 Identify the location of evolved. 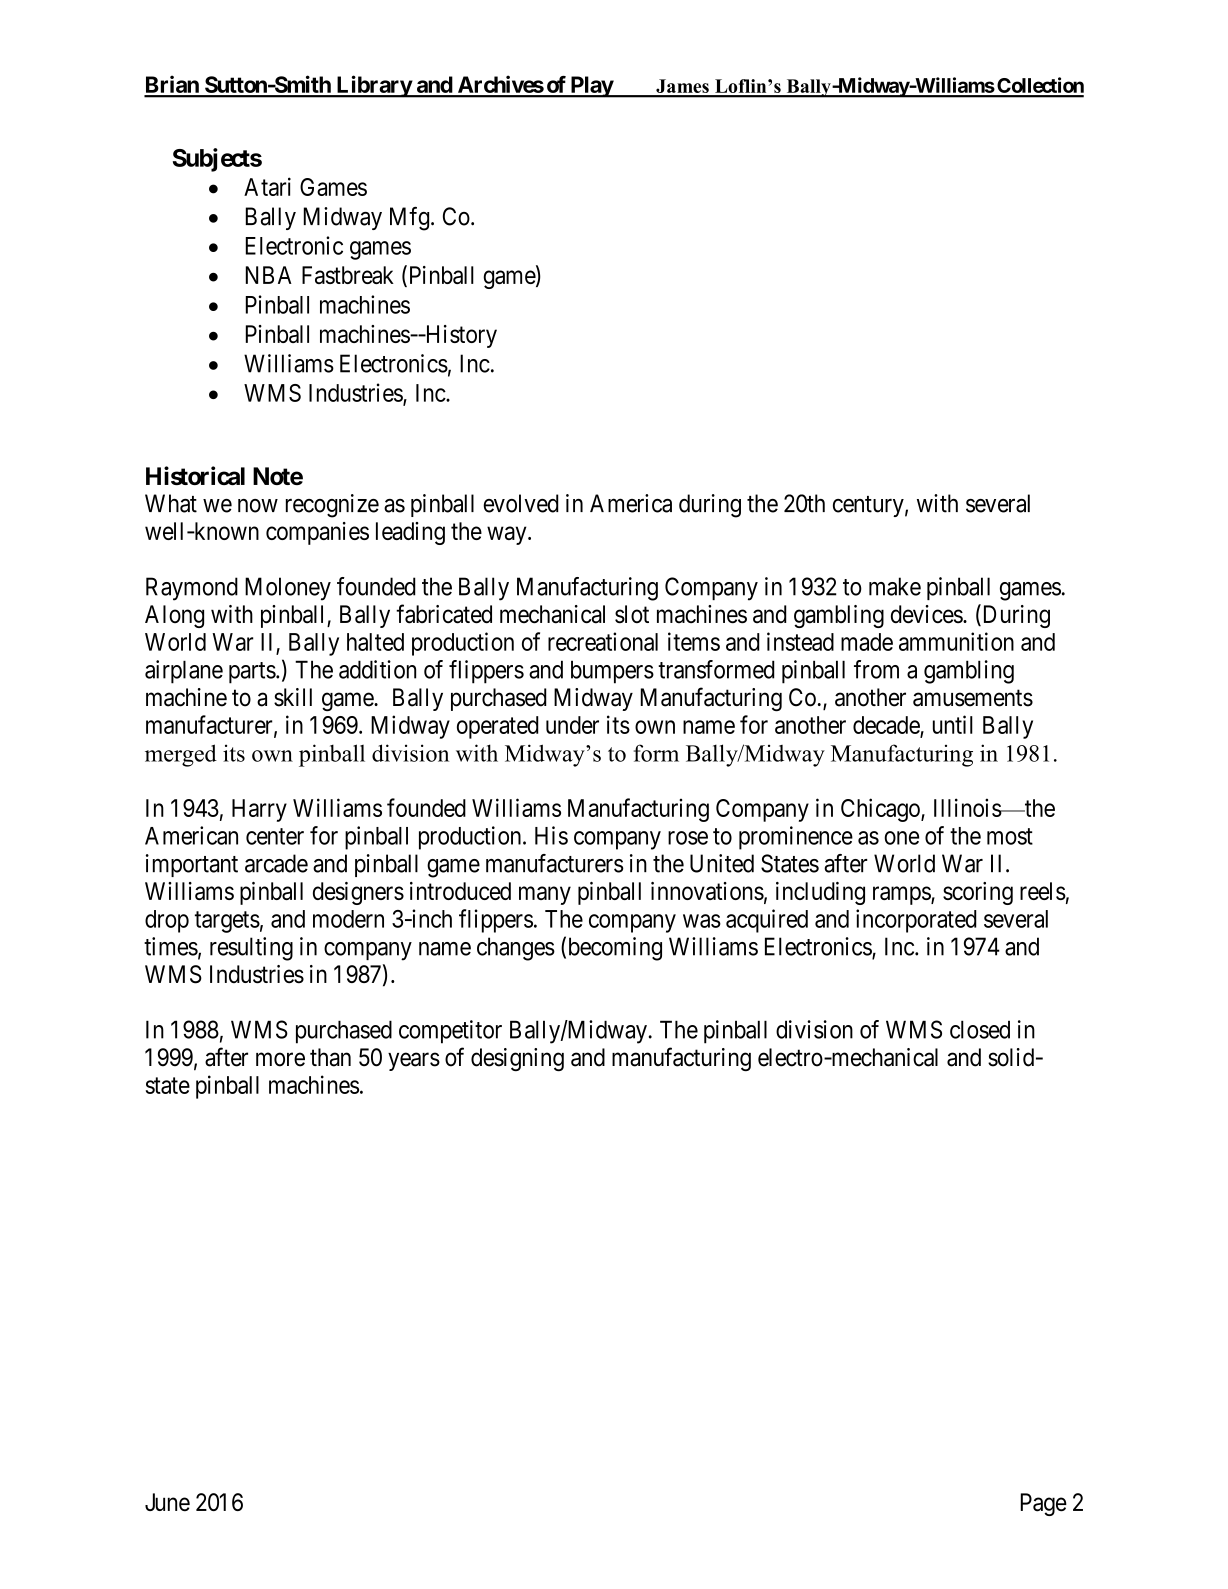
(521, 503).
